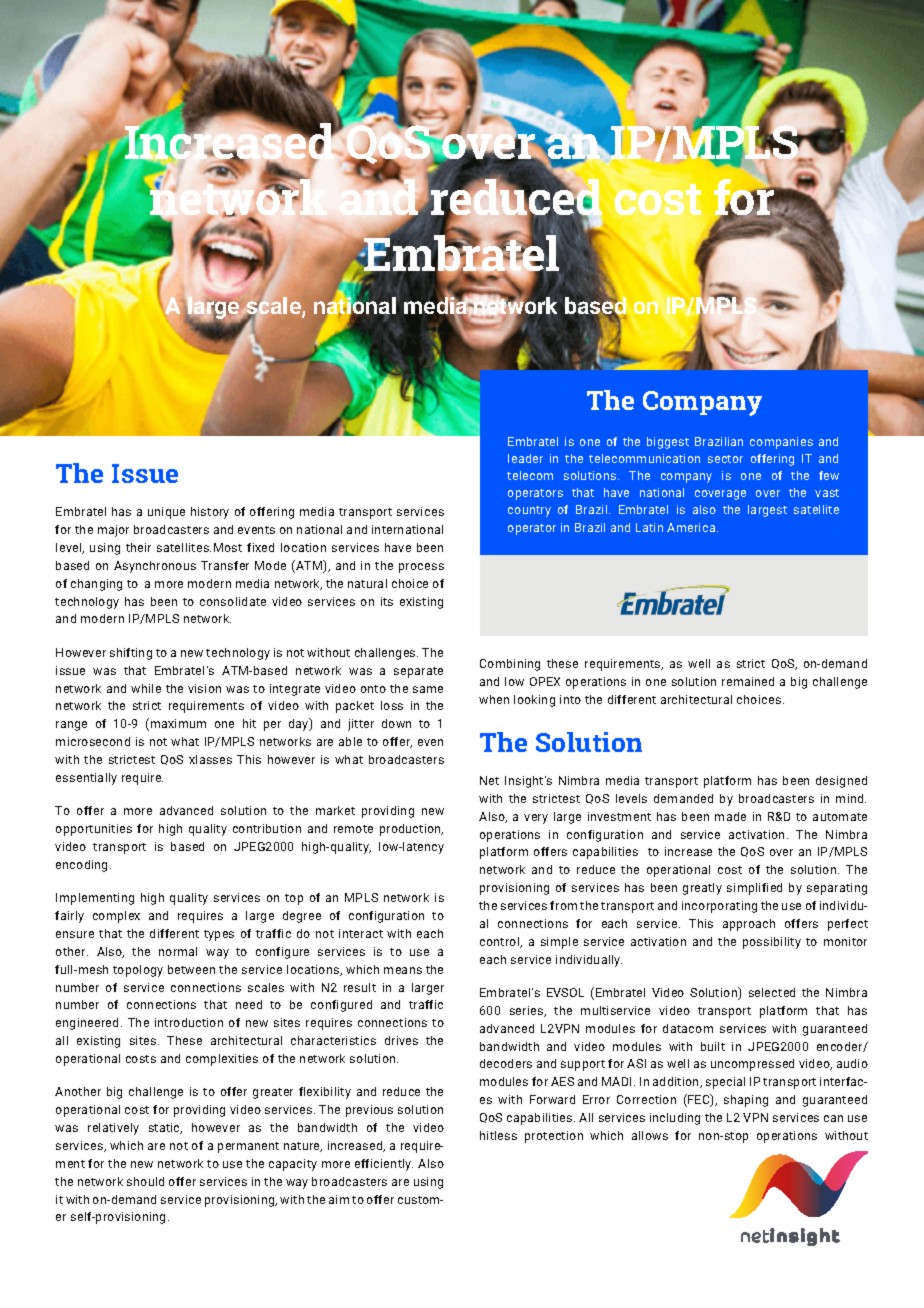 The height and width of the screenshot is (1308, 924). Describe the element at coordinates (387, 601) in the screenshot. I see `its` at that location.
